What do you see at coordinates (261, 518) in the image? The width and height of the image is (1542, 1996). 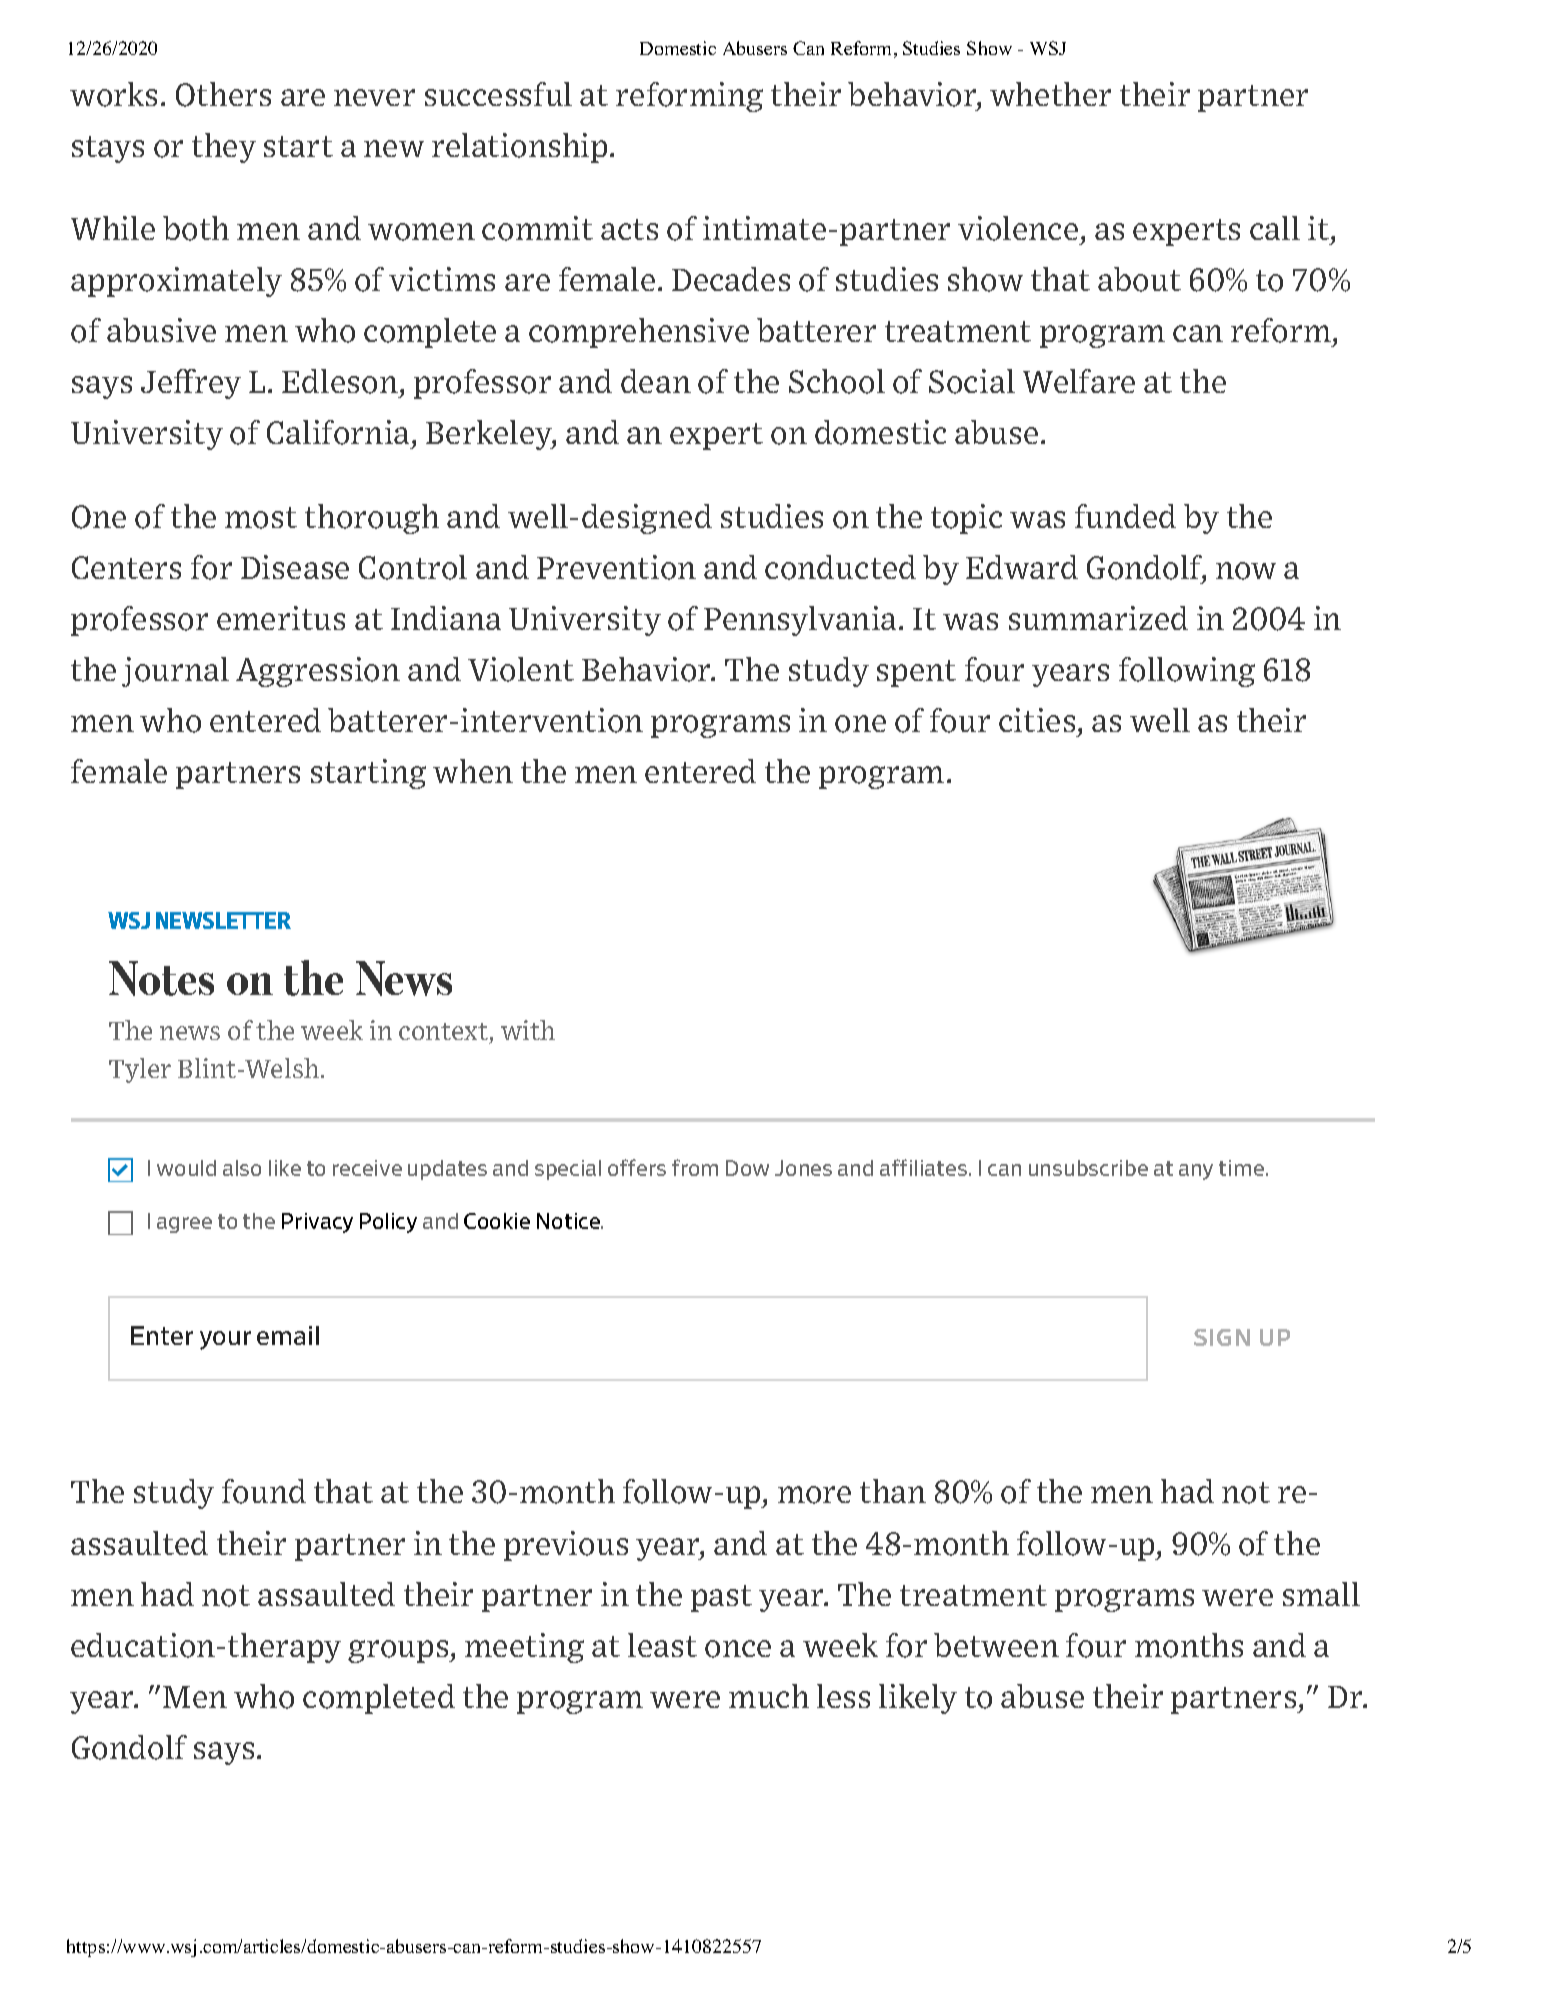 I see `most` at bounding box center [261, 518].
